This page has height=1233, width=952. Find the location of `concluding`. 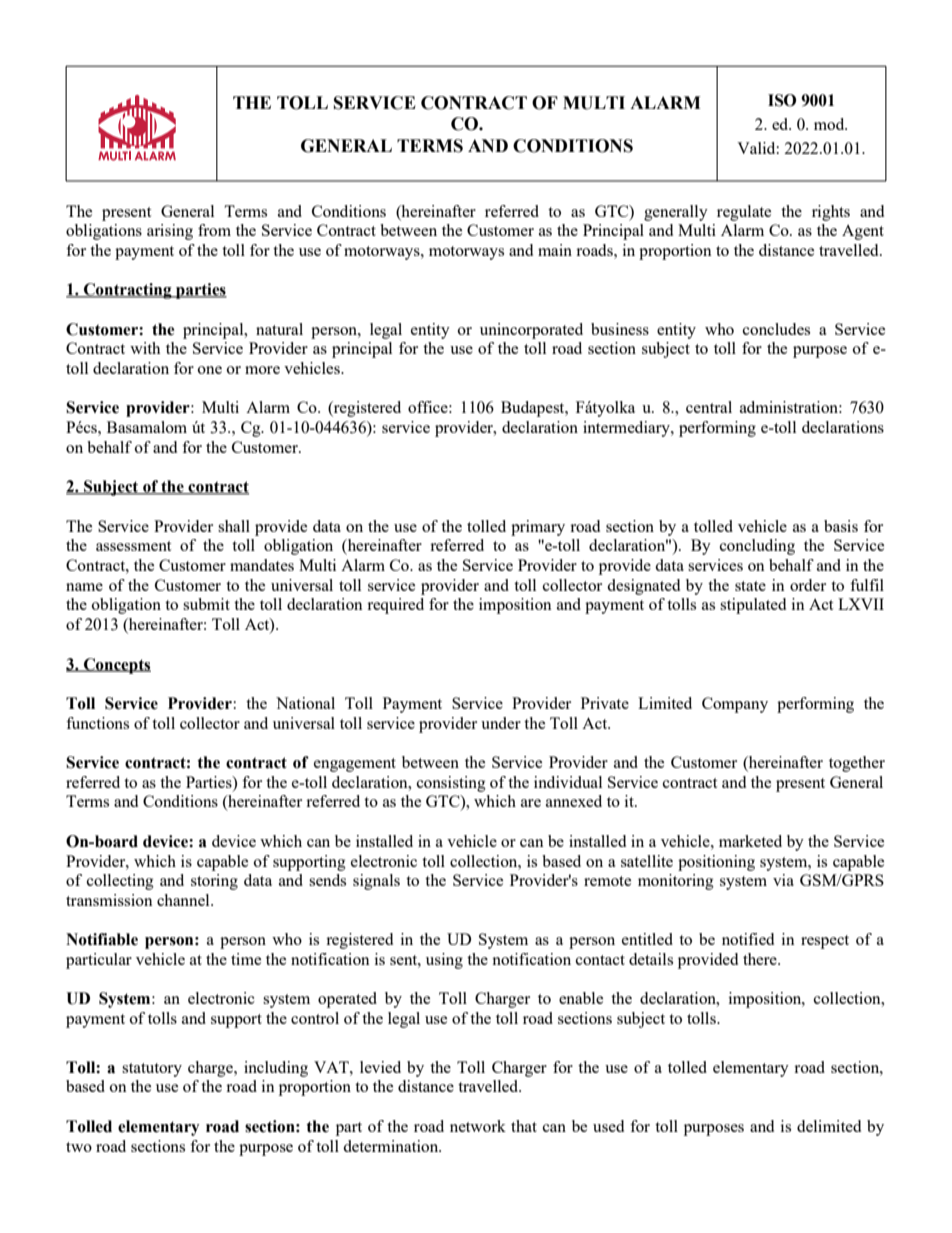

concluding is located at coordinates (757, 547).
